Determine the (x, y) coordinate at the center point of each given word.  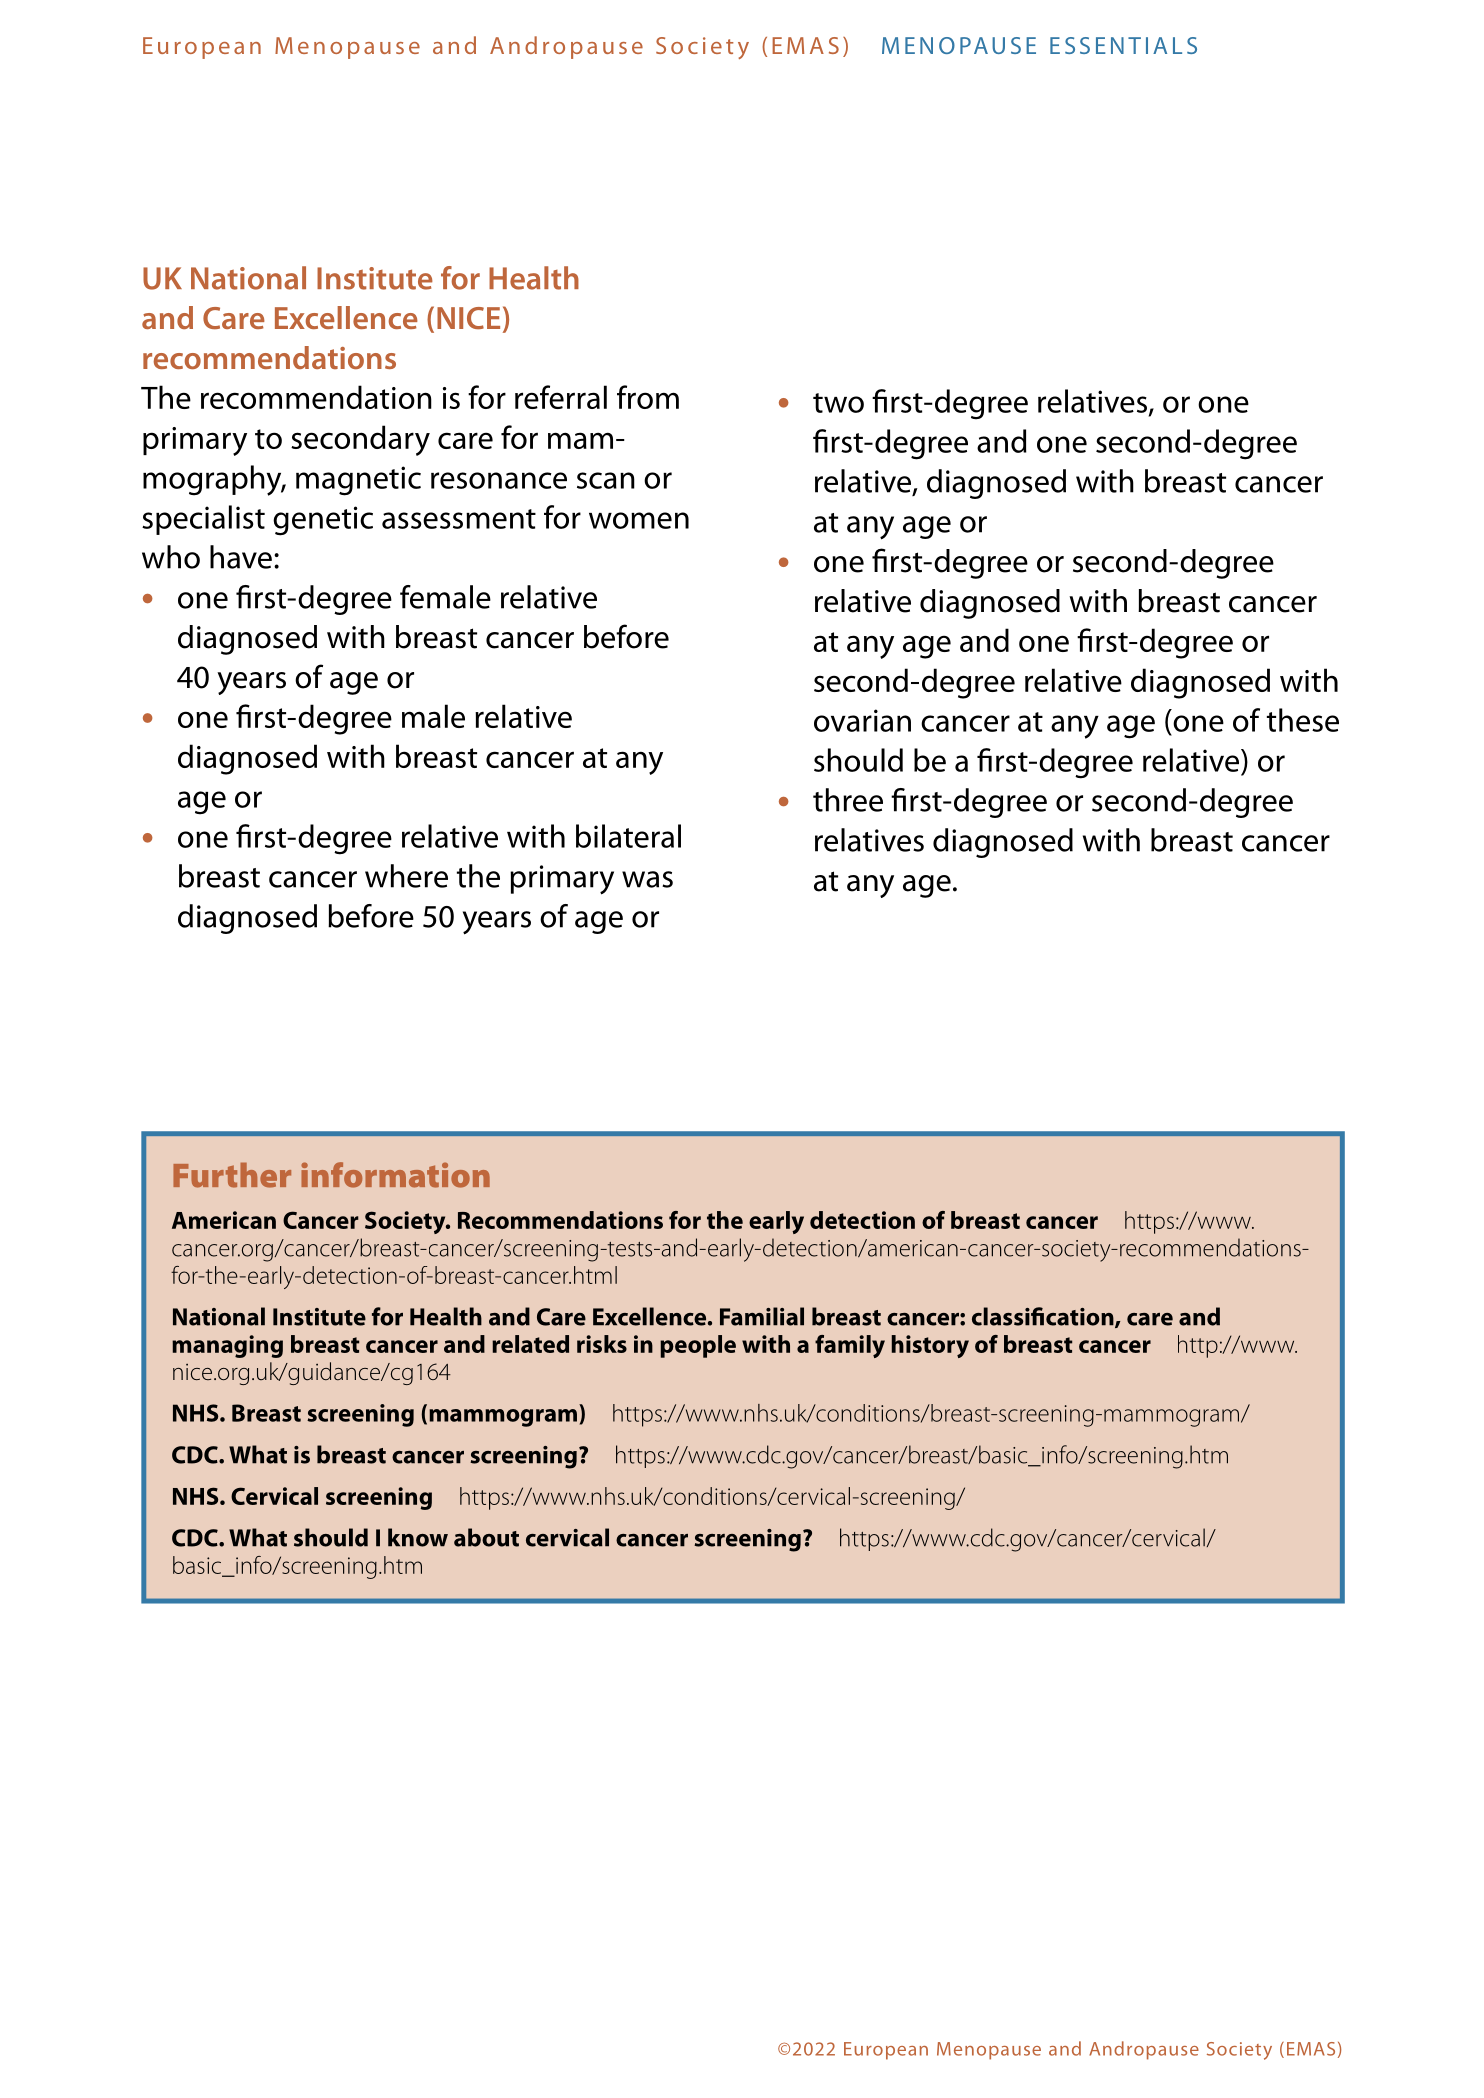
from (648, 397)
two (838, 403)
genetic (323, 521)
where (406, 876)
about (486, 1537)
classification (1044, 1317)
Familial (762, 1316)
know (418, 1537)
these (1303, 720)
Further (232, 1175)
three (848, 800)
